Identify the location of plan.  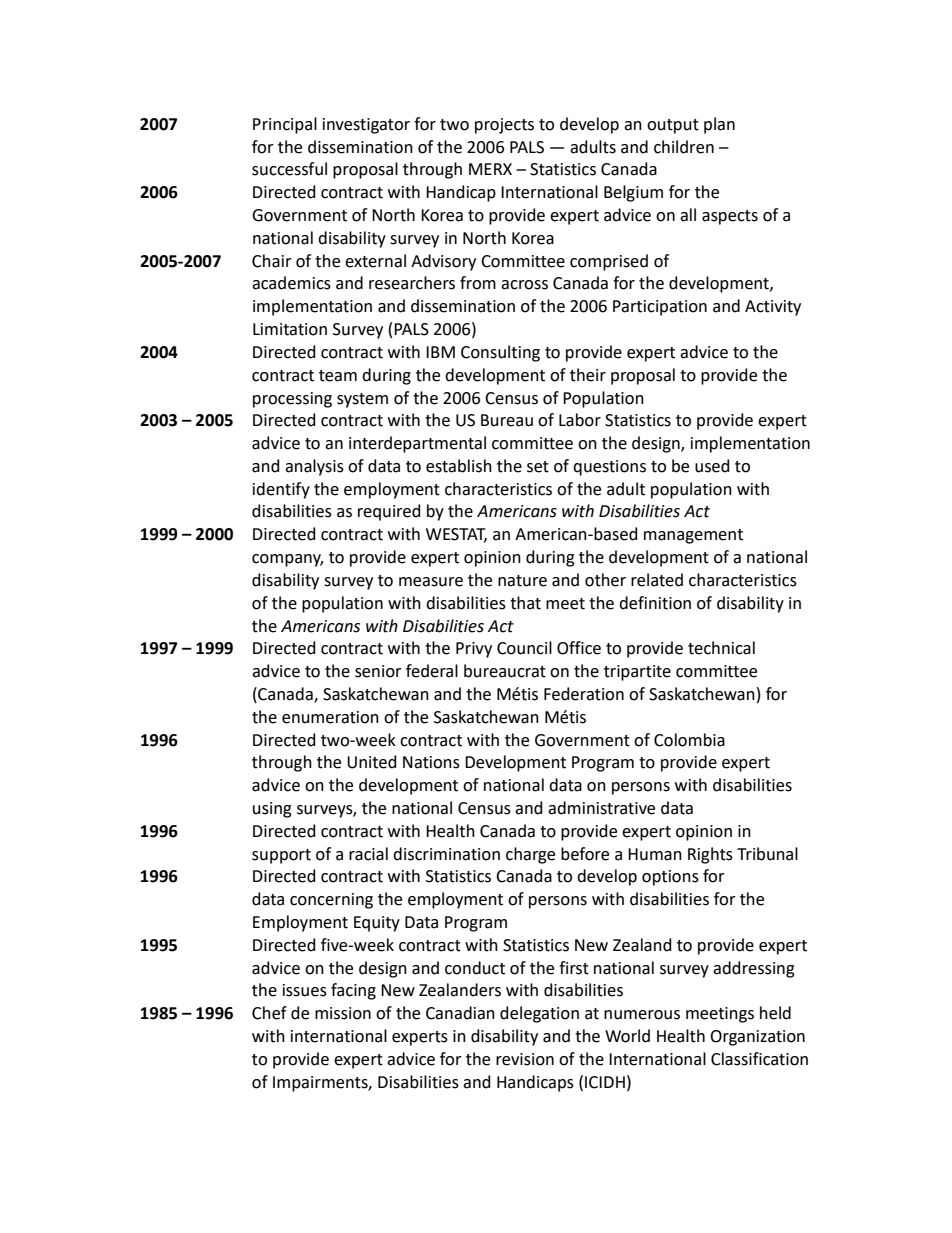
(719, 125).
